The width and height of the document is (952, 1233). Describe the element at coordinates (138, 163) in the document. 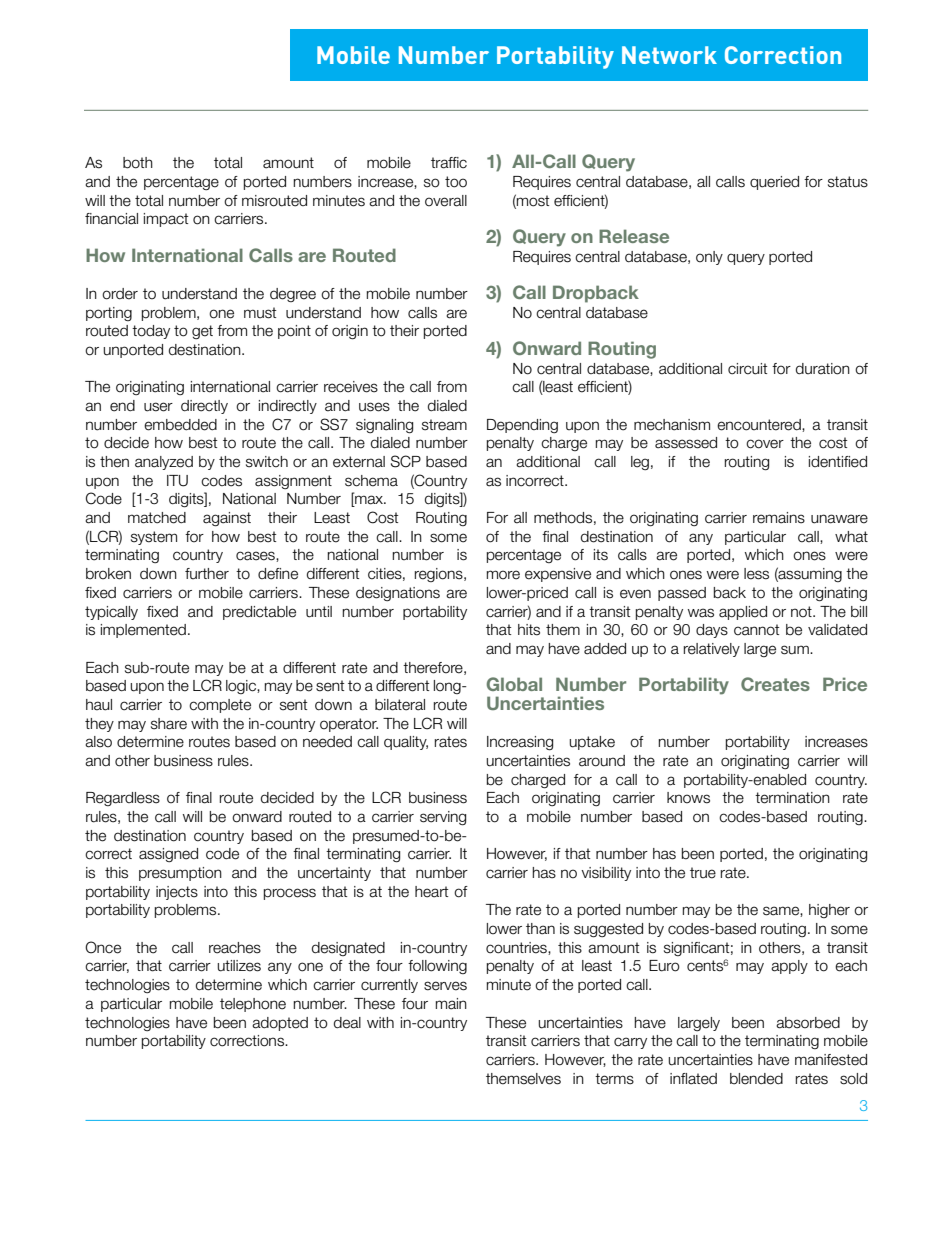

I see `both` at that location.
